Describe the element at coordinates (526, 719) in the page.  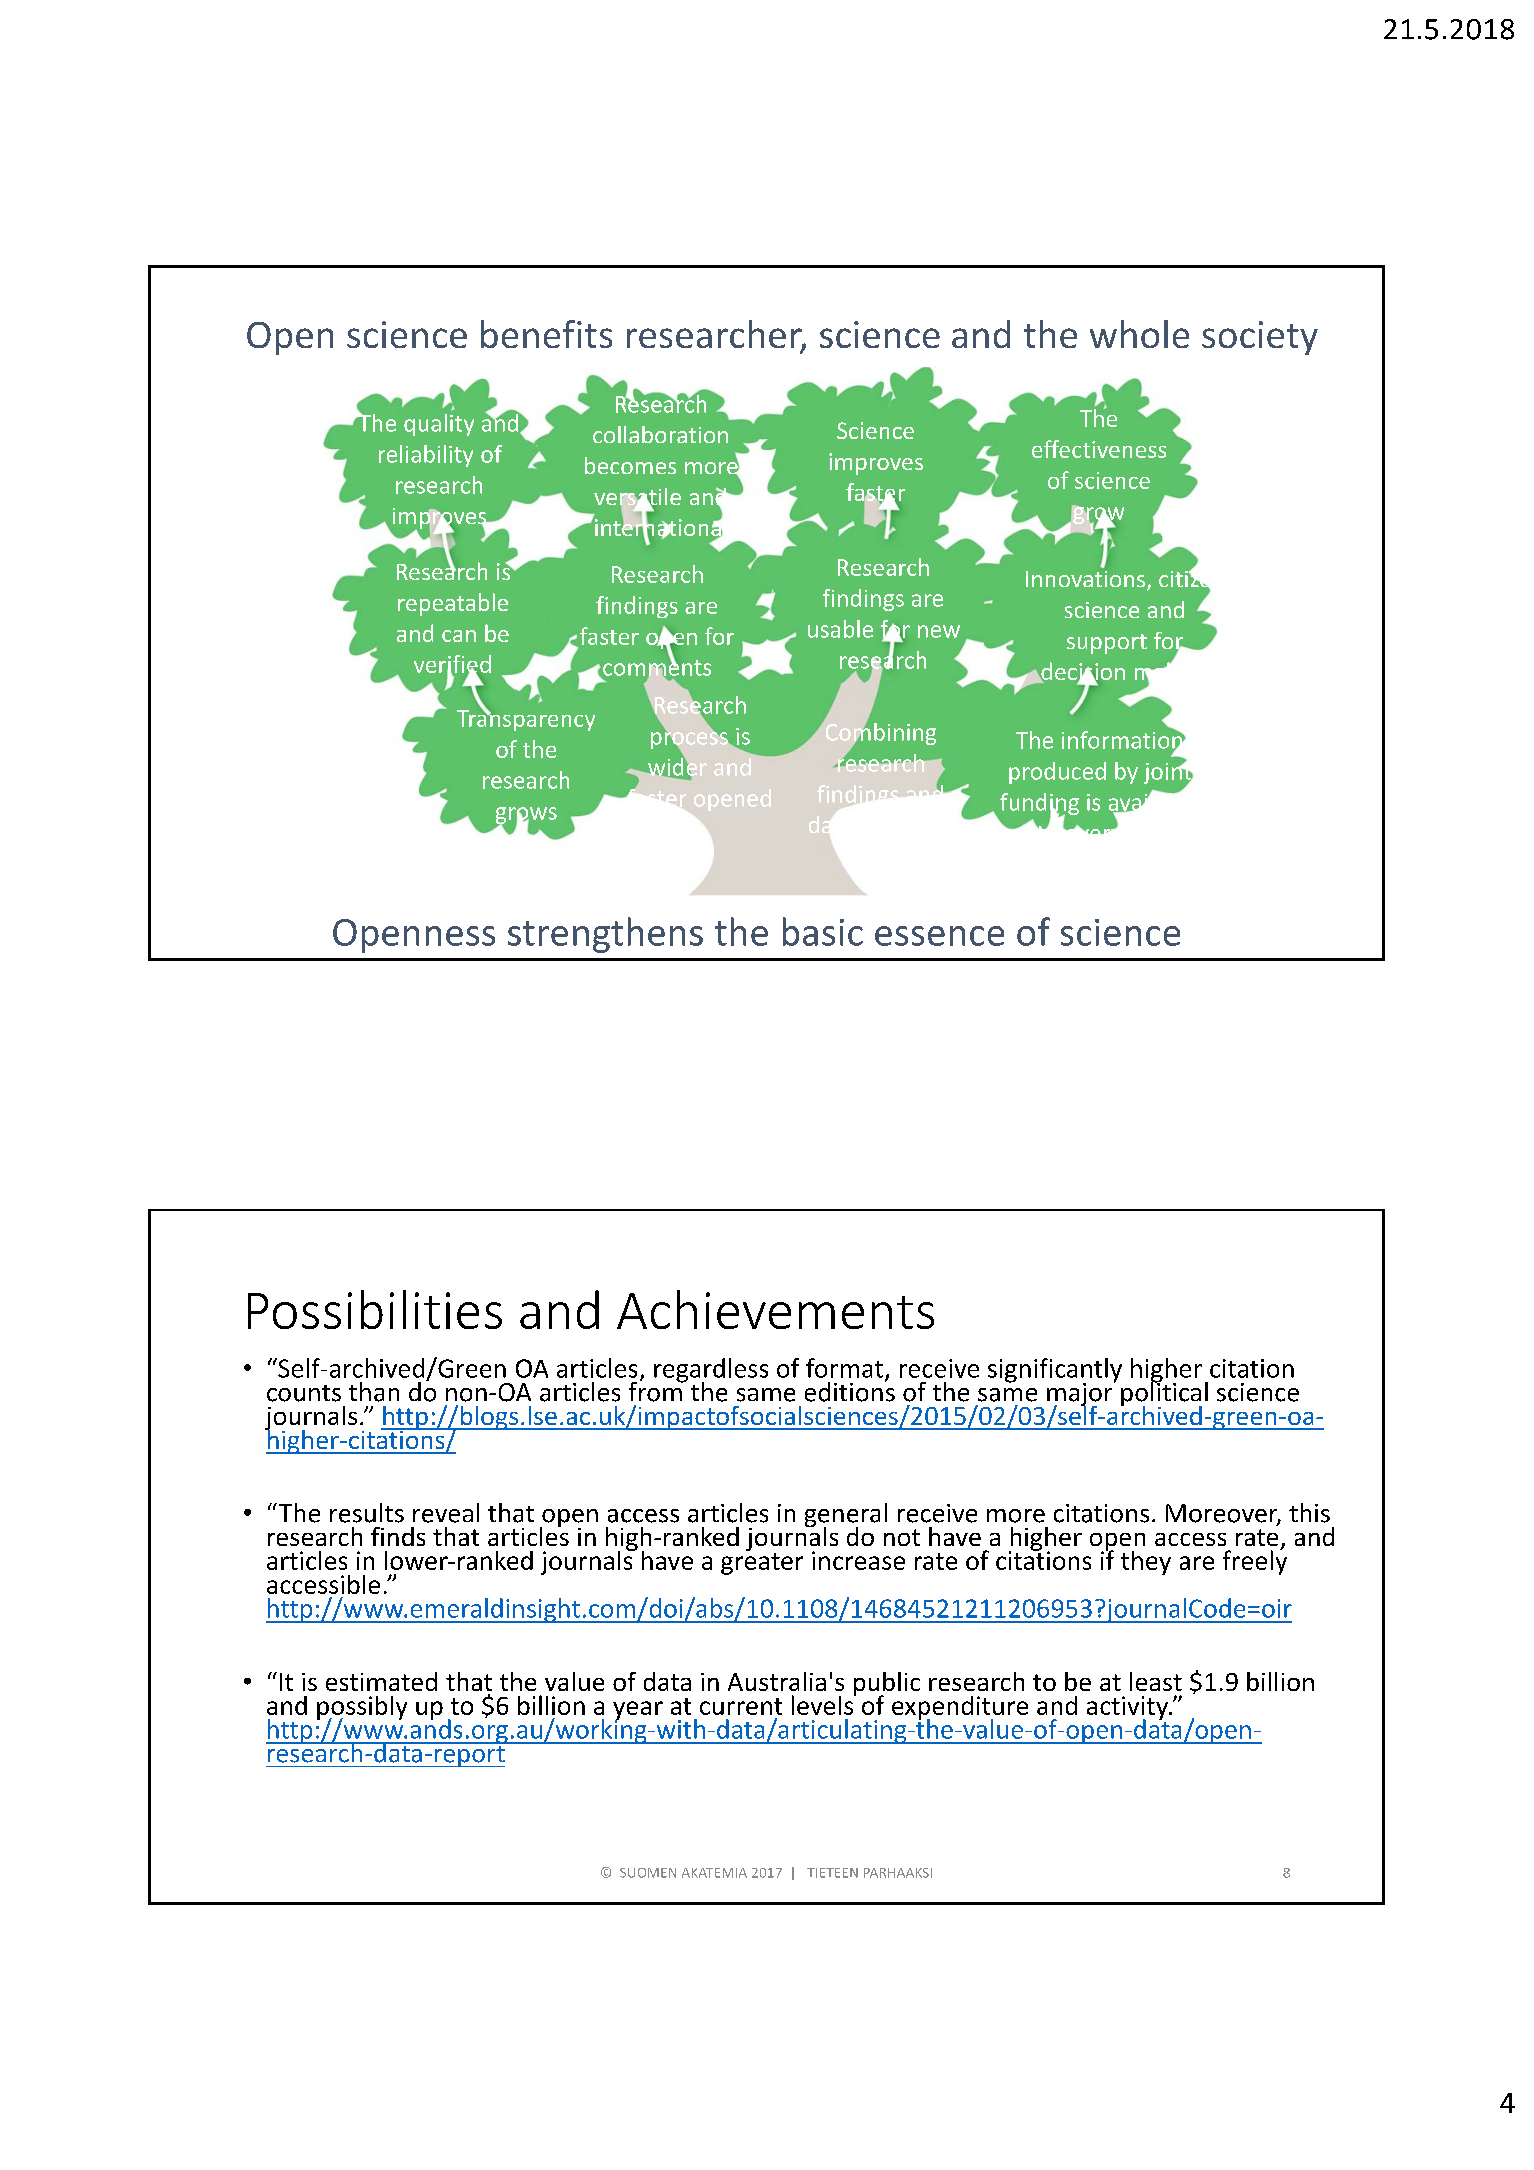
I see `Transparency` at that location.
